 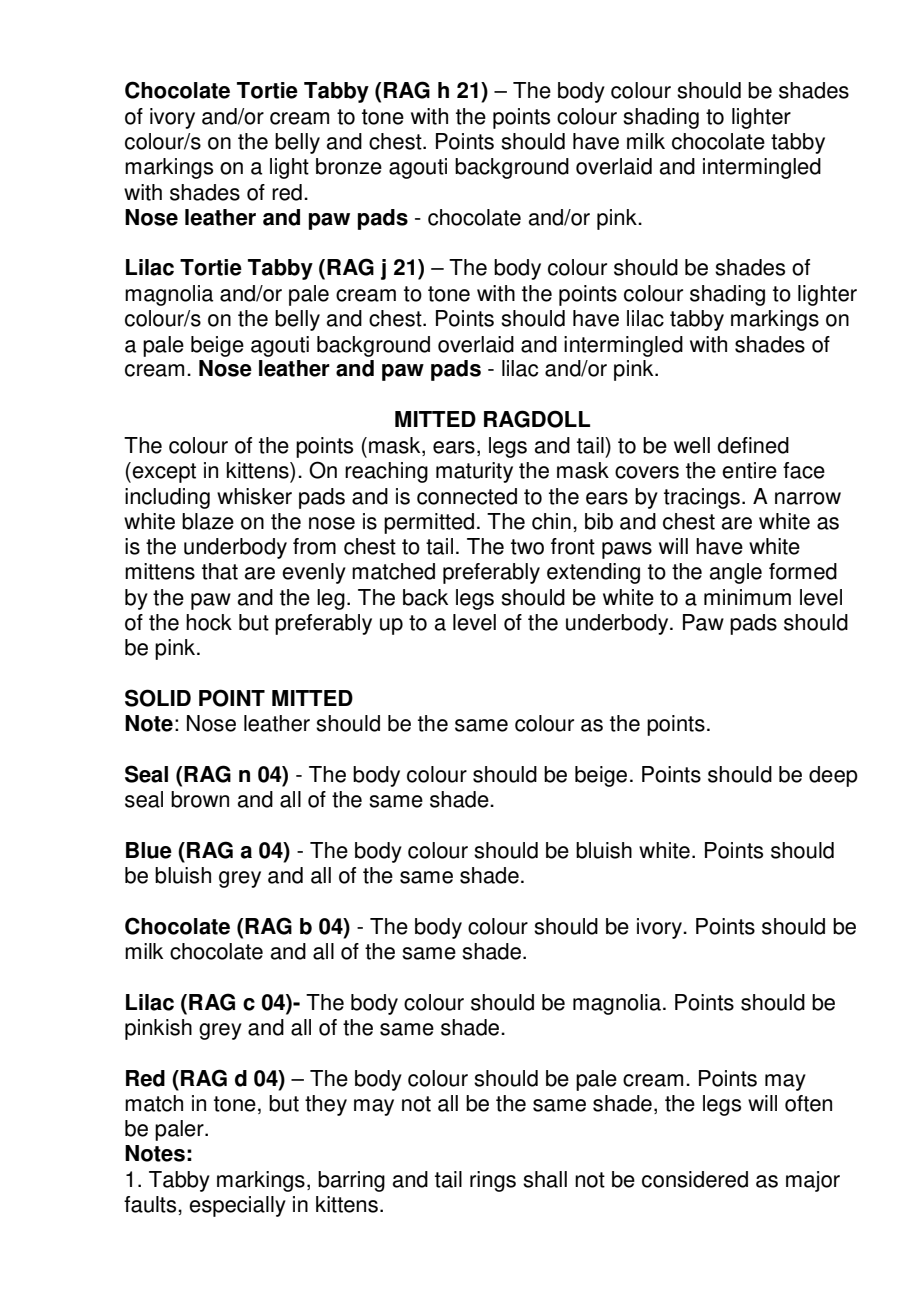 I want to click on maturity, so click(x=474, y=472).
